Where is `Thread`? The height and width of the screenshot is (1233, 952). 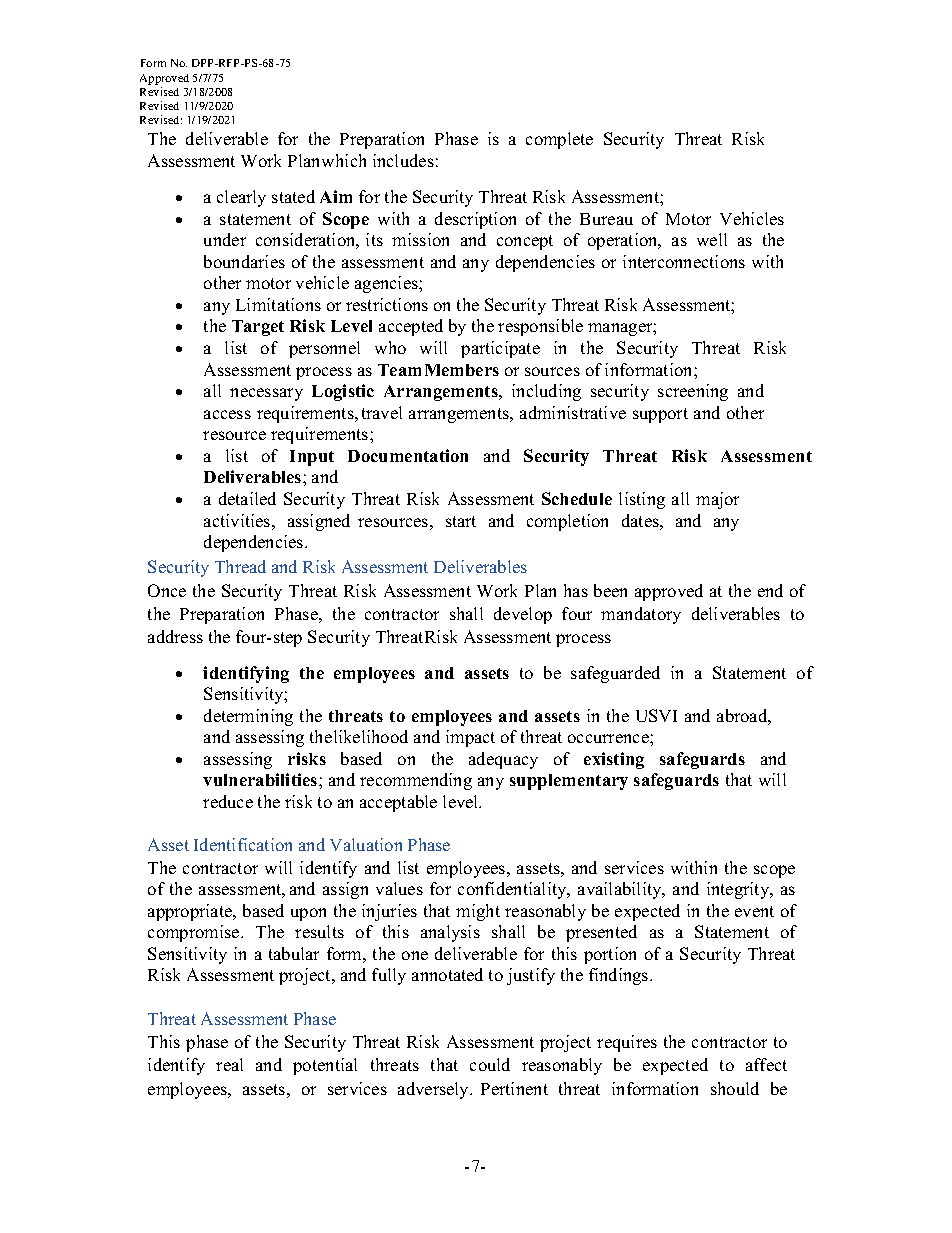 Thread is located at coordinates (240, 566).
